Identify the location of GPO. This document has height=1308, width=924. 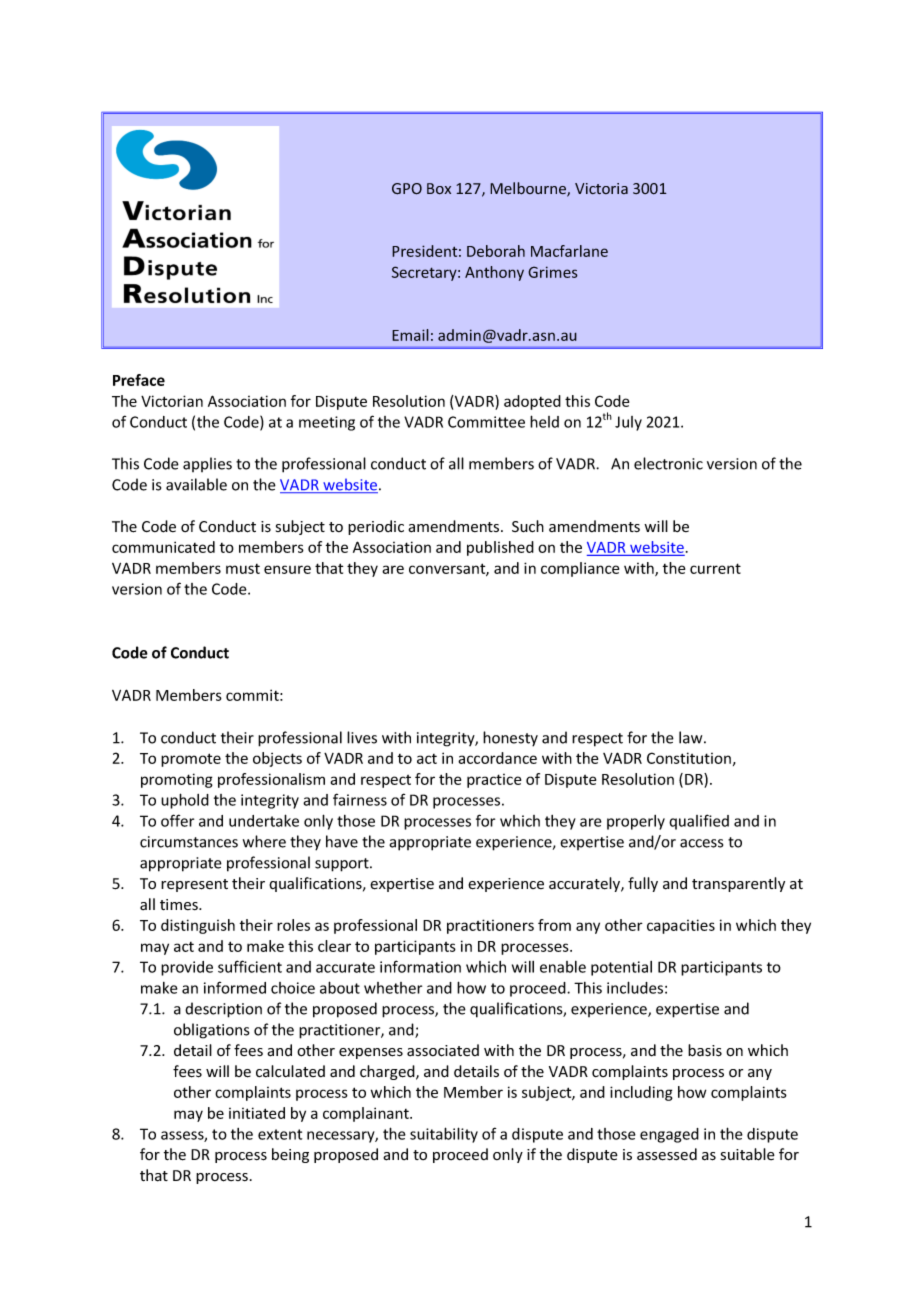
(407, 189).
